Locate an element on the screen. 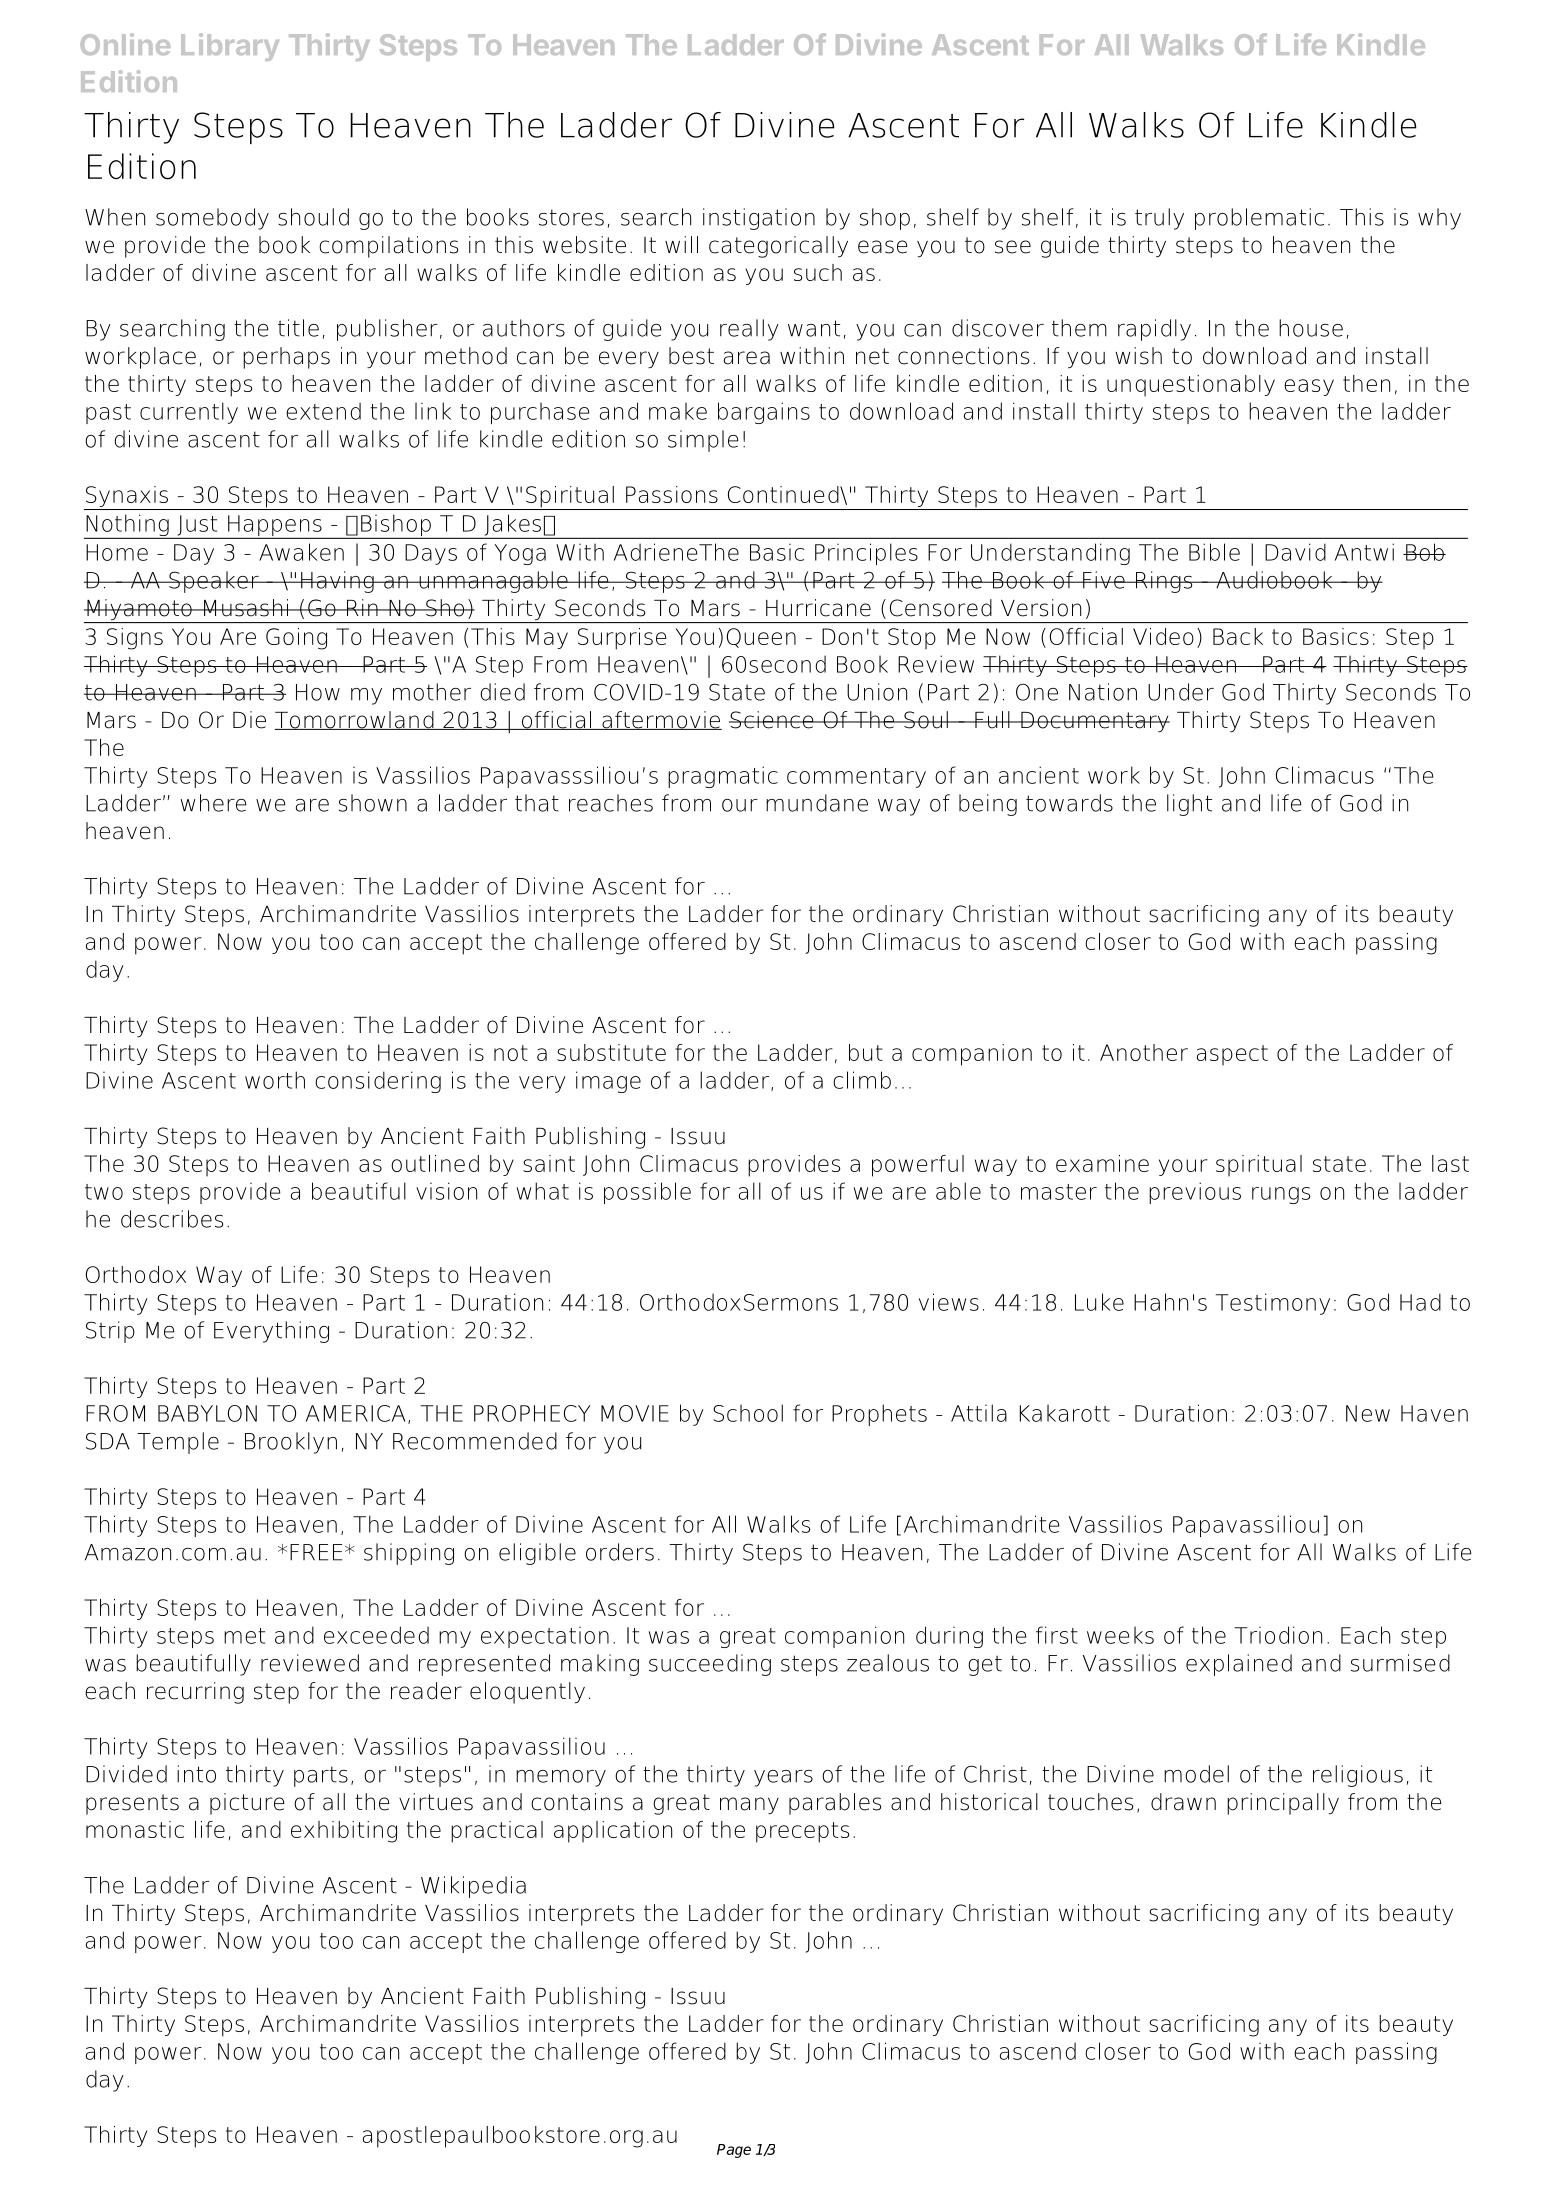  principally is located at coordinates (1283, 1804).
